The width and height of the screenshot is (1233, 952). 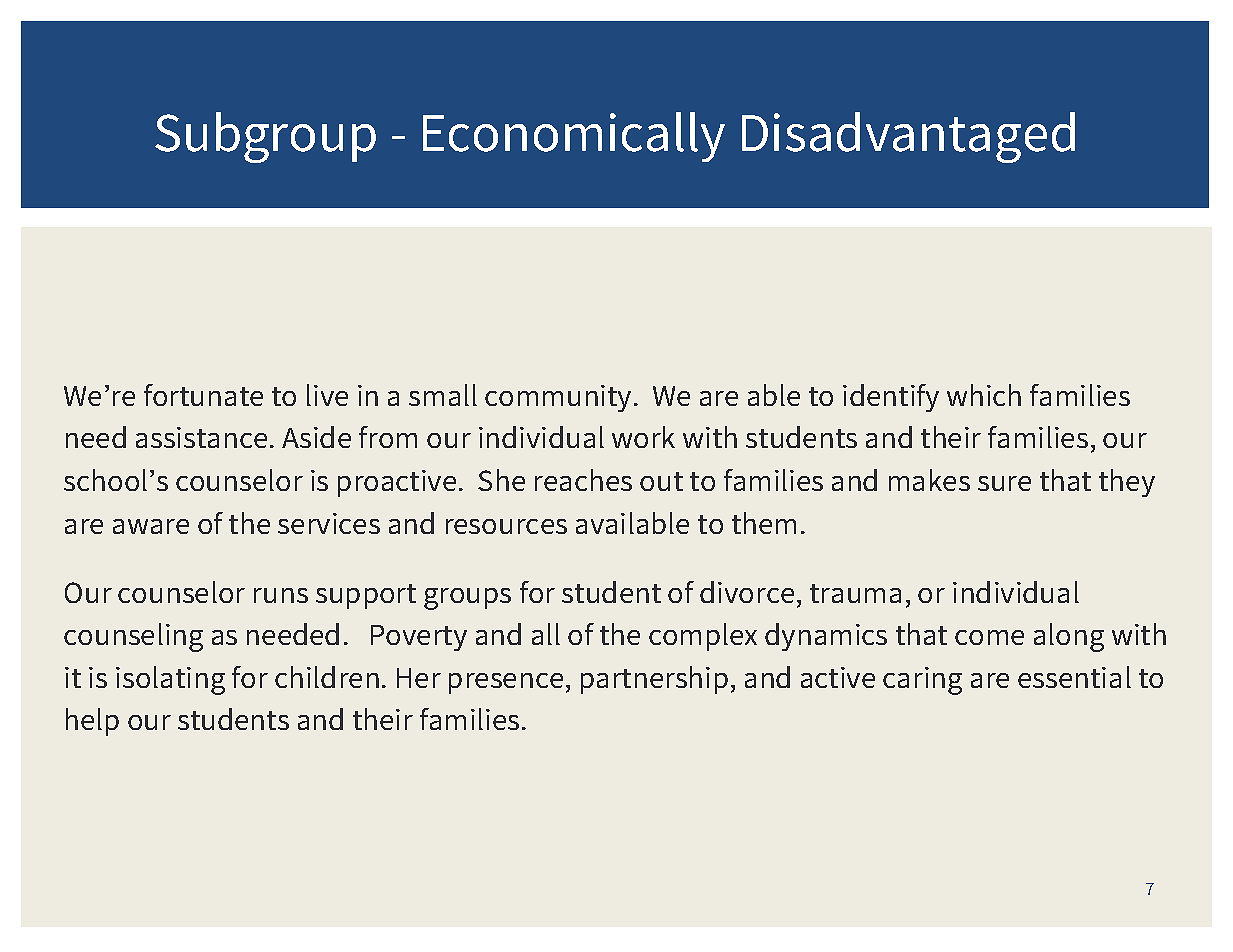 I want to click on small, so click(x=443, y=395).
